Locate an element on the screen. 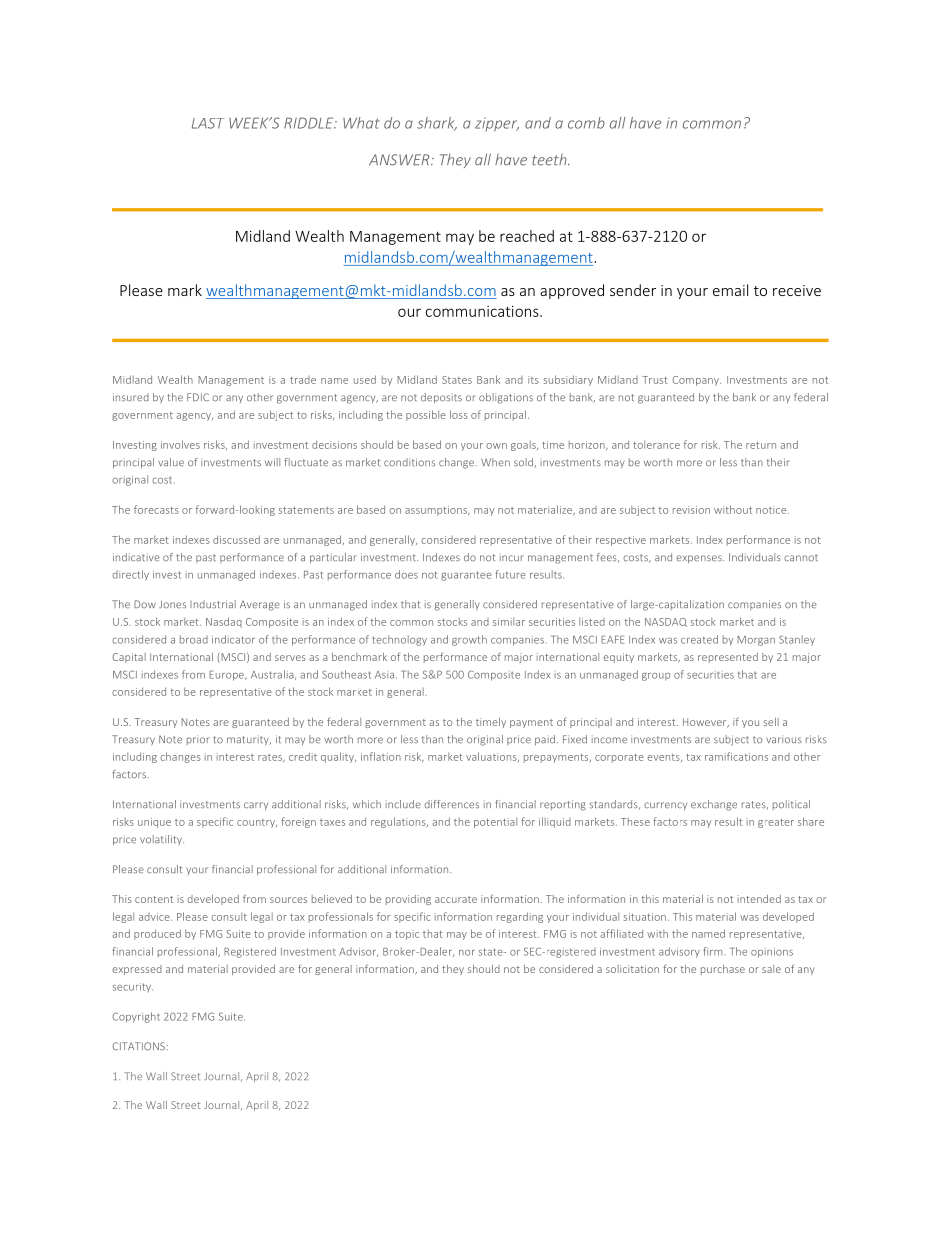  involves is located at coordinates (180, 444).
